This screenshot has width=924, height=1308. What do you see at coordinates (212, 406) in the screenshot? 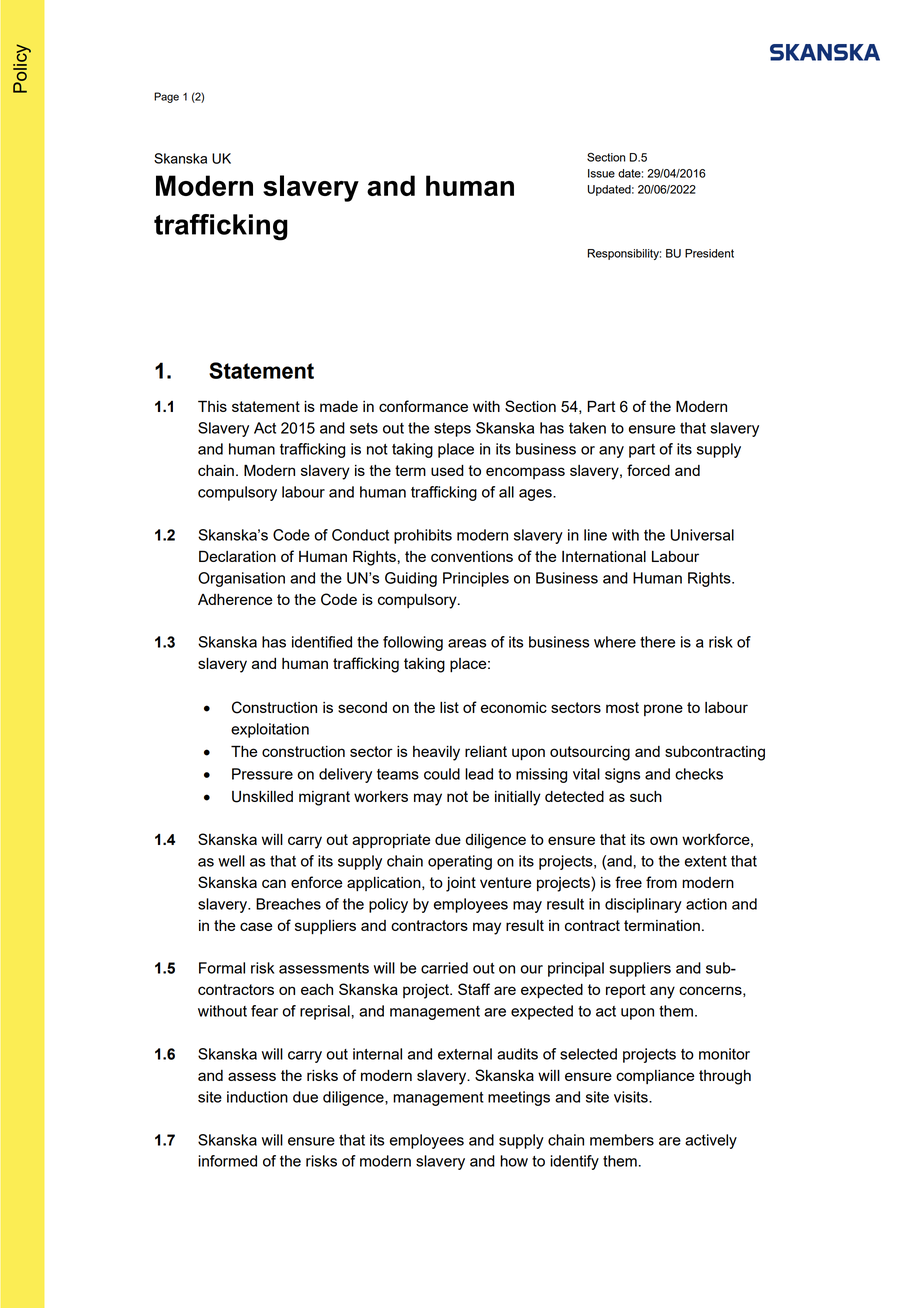
I see `This` at bounding box center [212, 406].
